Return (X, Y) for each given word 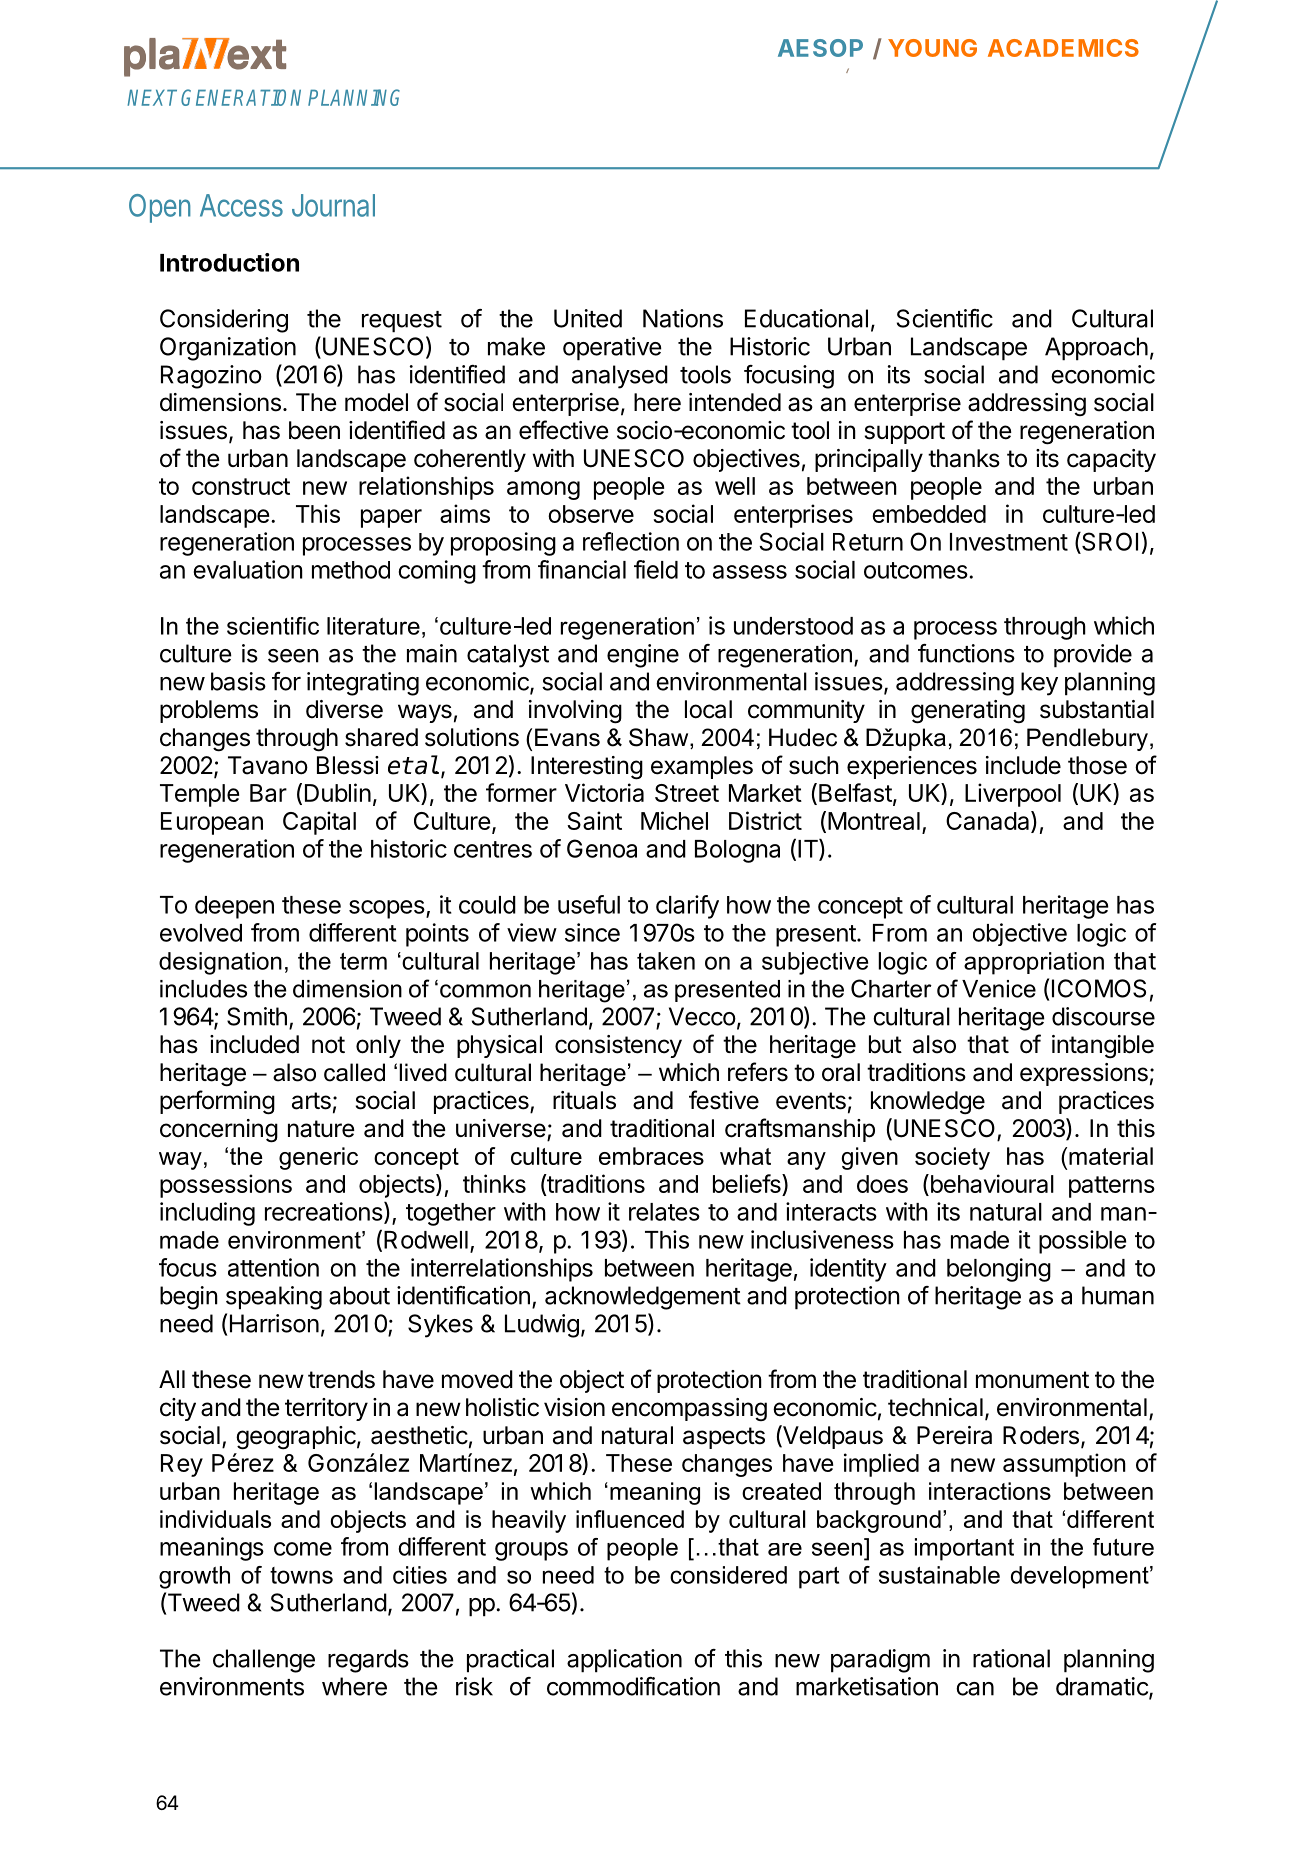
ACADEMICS (1063, 48)
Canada (989, 822)
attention (273, 1267)
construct (241, 486)
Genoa (602, 848)
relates (664, 1212)
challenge (264, 1661)
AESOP (820, 48)
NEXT (152, 97)
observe (591, 514)
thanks (964, 458)
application (624, 1661)
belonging (999, 1270)
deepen (234, 907)
